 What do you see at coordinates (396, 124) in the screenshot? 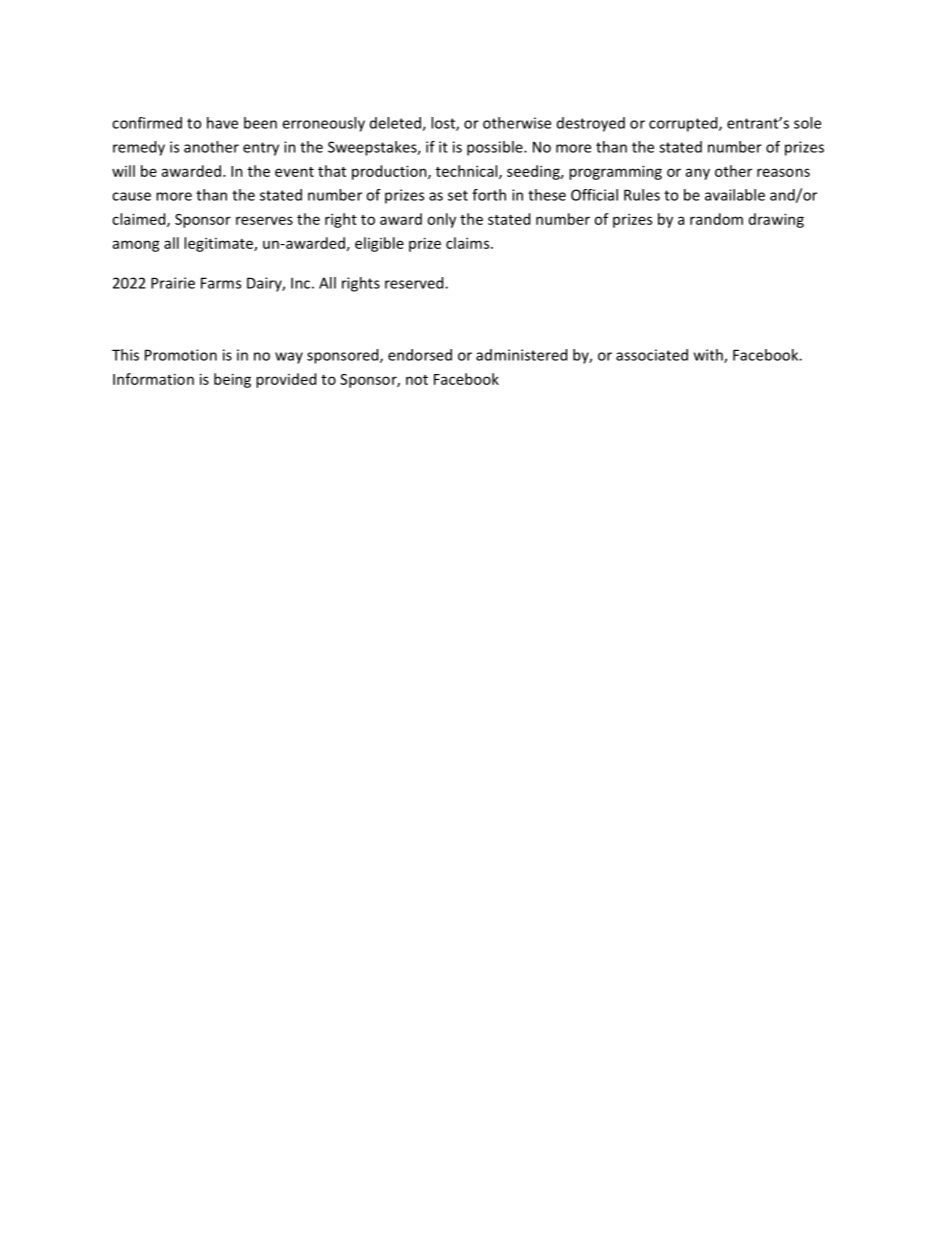
I see `deleted` at bounding box center [396, 124].
